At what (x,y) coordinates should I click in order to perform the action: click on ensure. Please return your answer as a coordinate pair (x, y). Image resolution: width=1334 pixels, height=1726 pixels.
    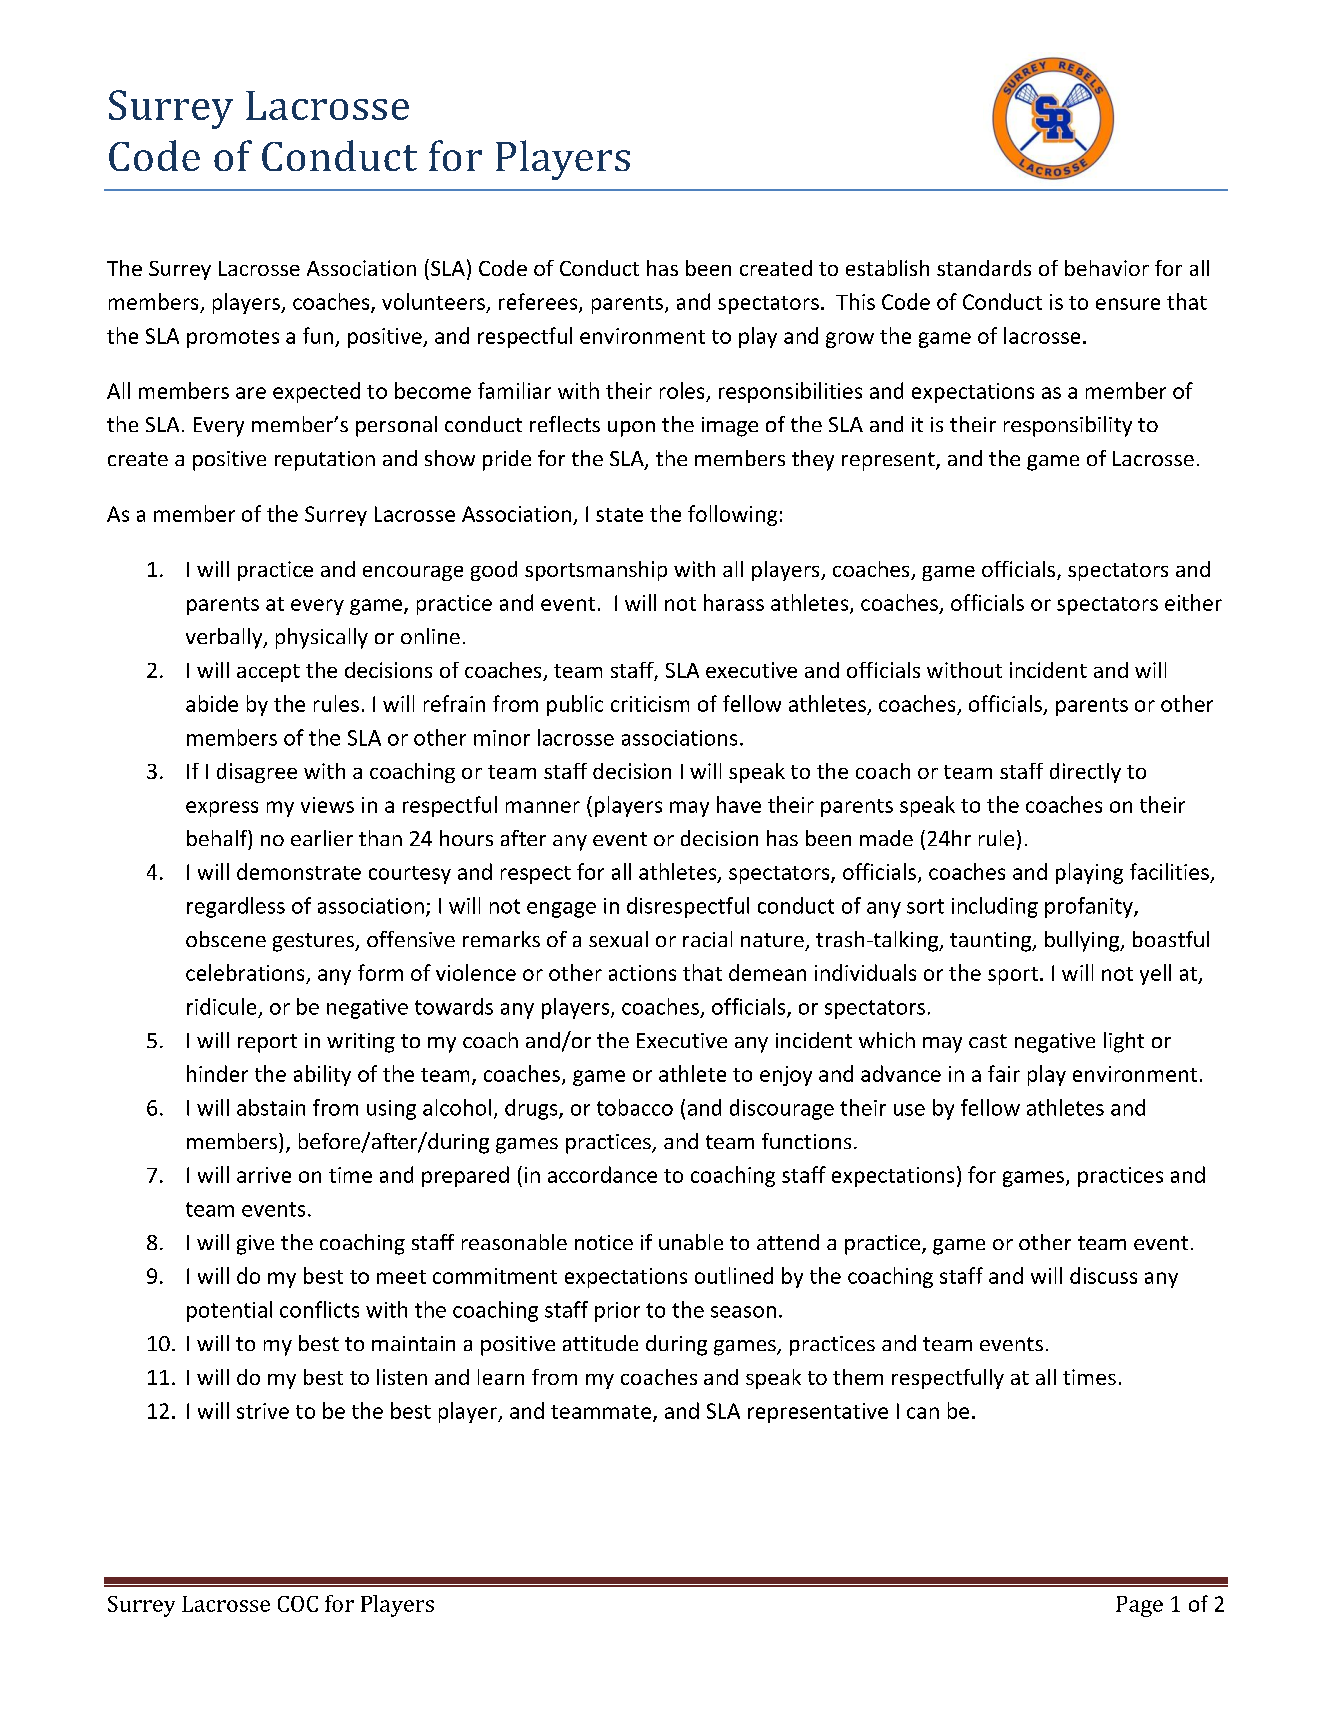
    Looking at the image, I should click on (1128, 304).
